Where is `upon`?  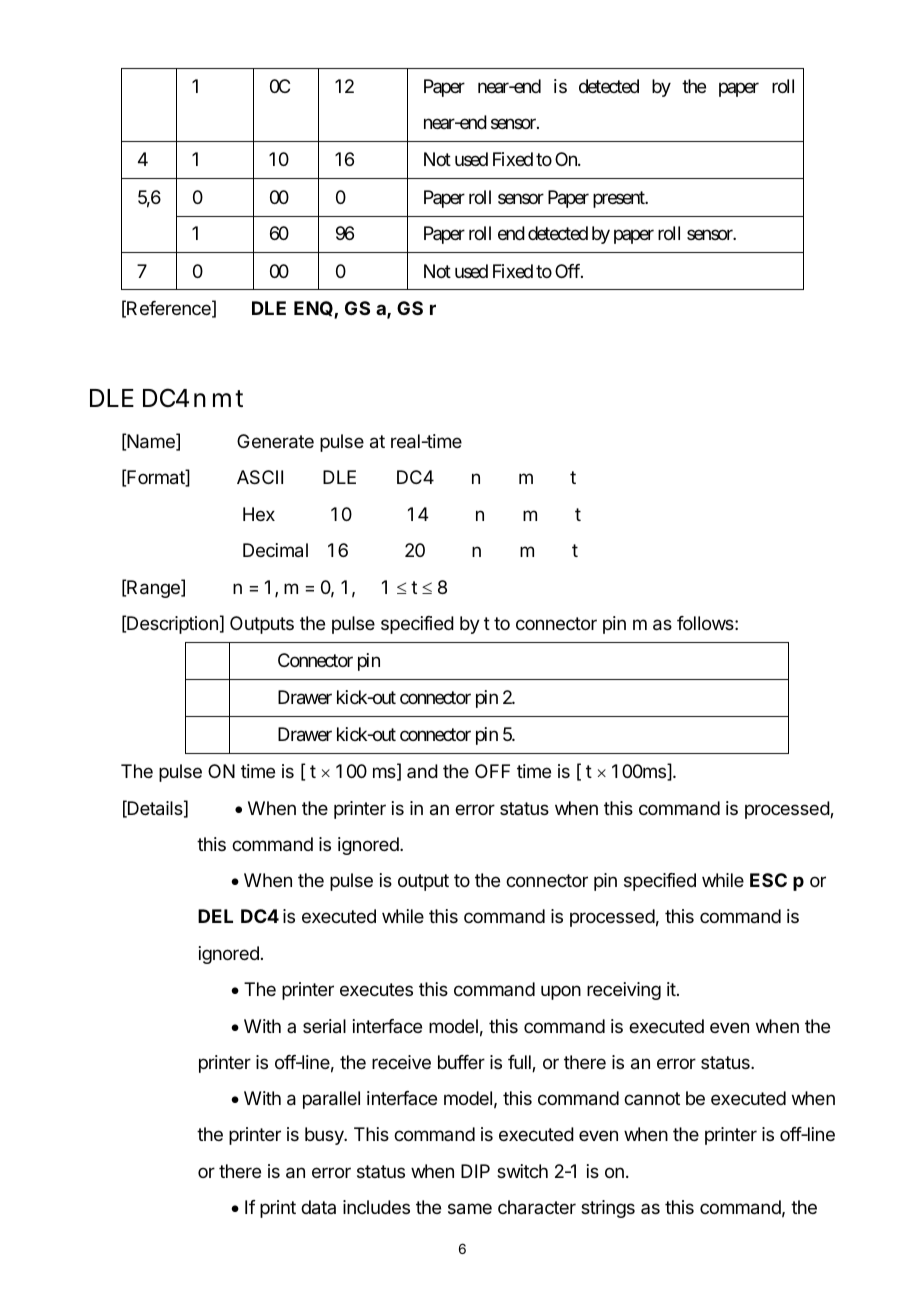
upon is located at coordinates (561, 992).
